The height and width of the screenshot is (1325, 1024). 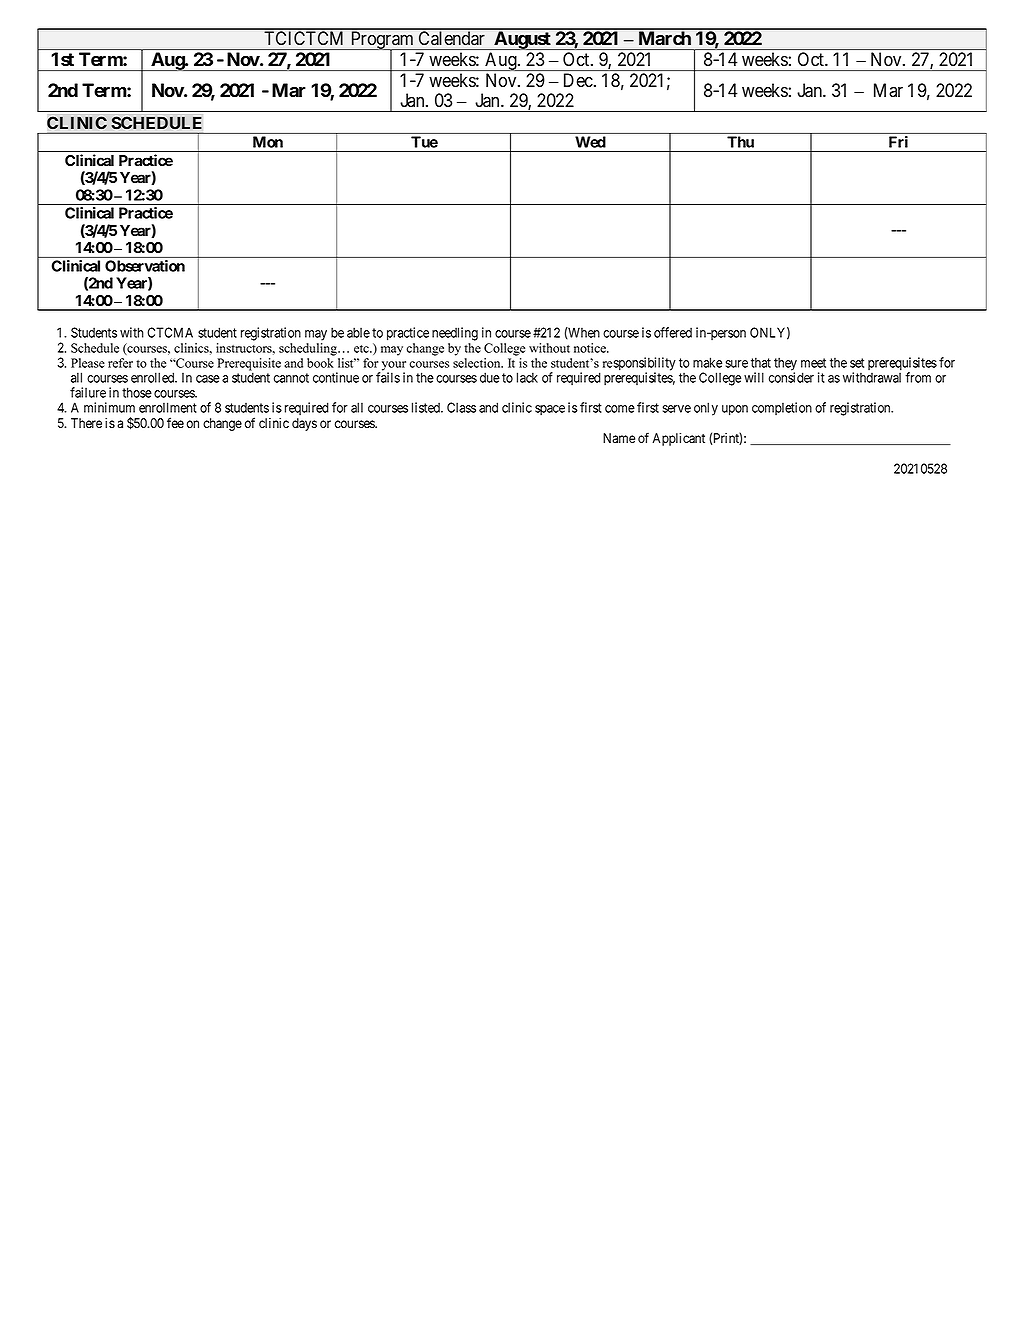 I want to click on selection, so click(x=478, y=363).
